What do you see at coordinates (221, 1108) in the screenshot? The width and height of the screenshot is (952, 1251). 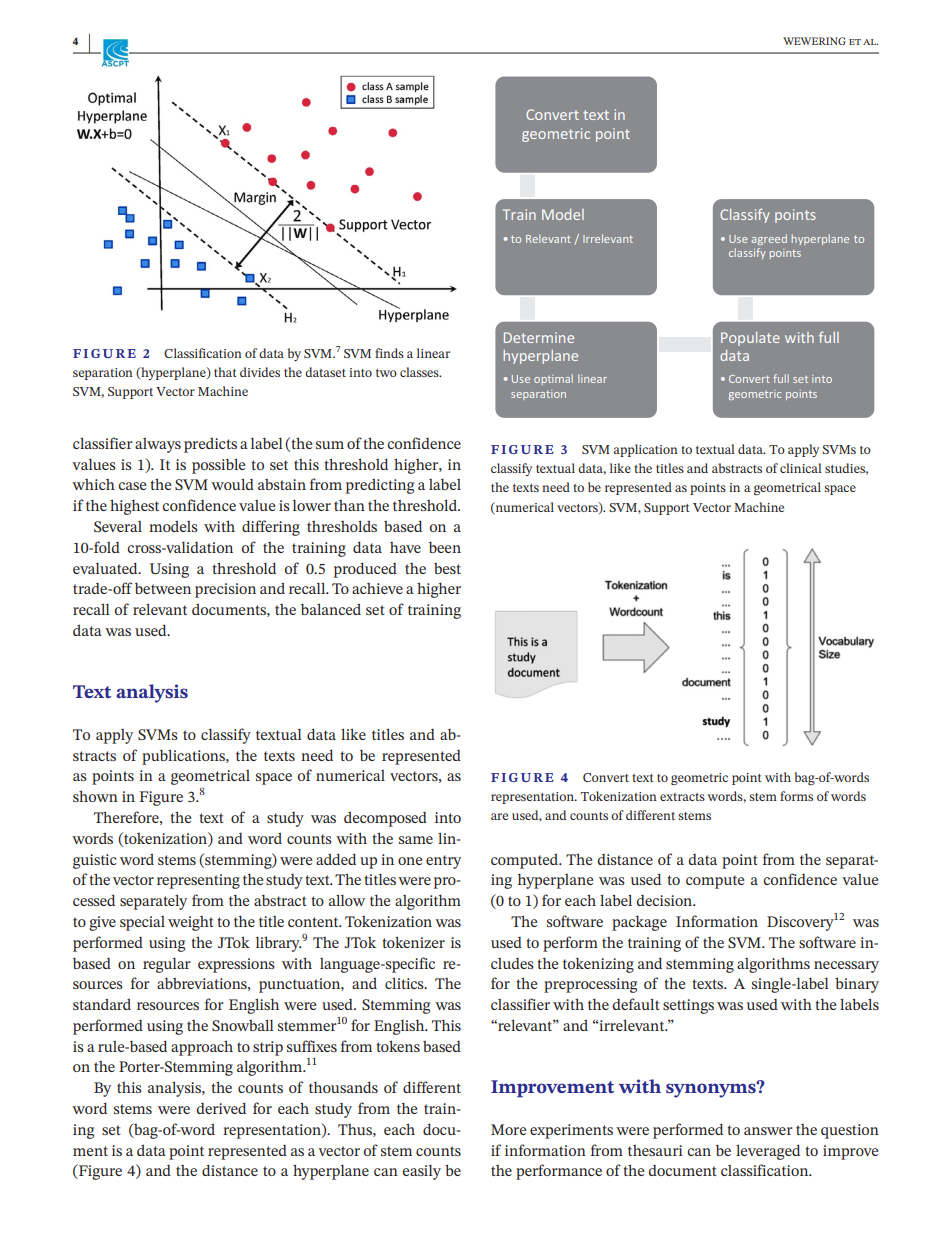 I see `derived` at bounding box center [221, 1108].
